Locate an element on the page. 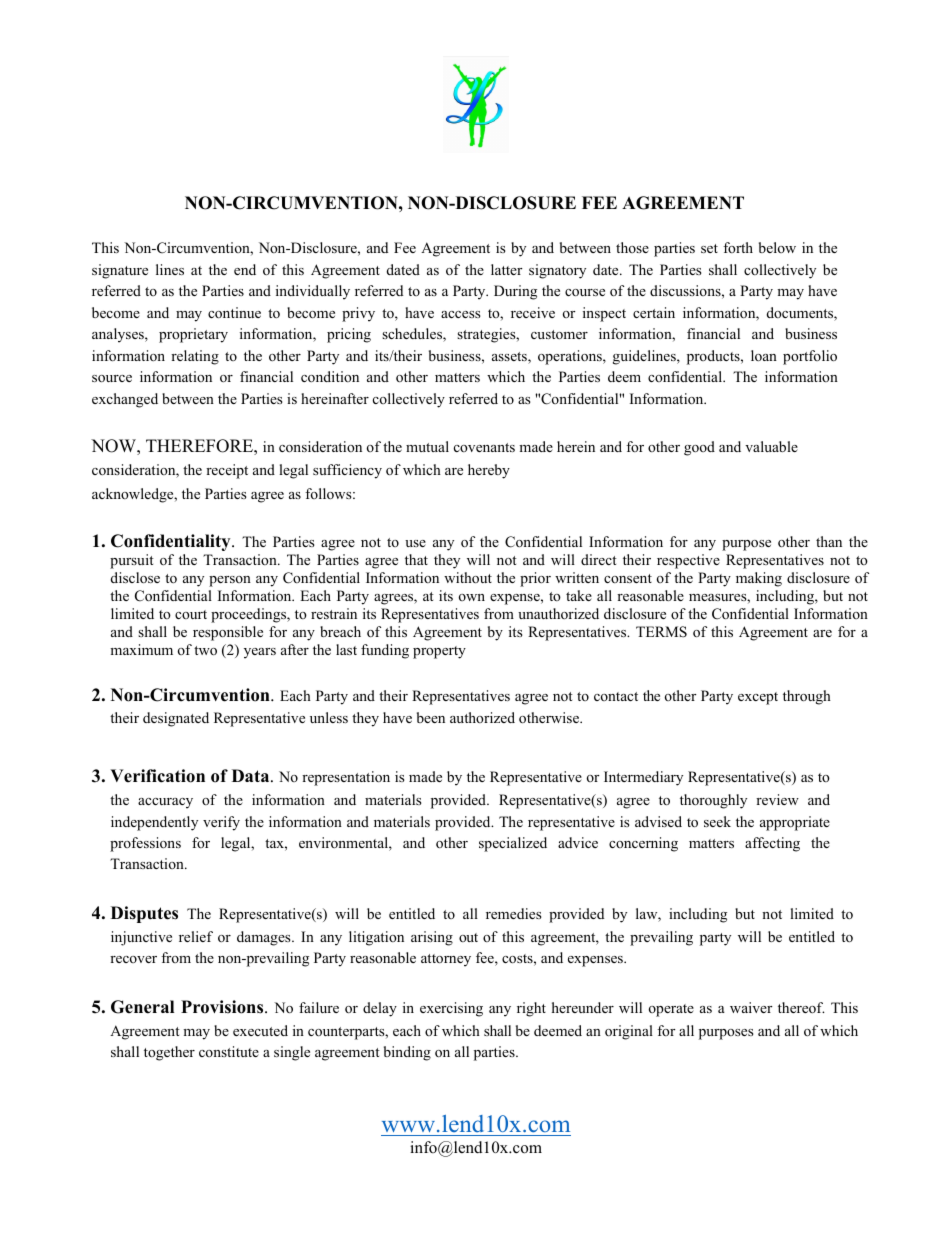 Image resolution: width=952 pixels, height=1233 pixels. hereby is located at coordinates (489, 471).
